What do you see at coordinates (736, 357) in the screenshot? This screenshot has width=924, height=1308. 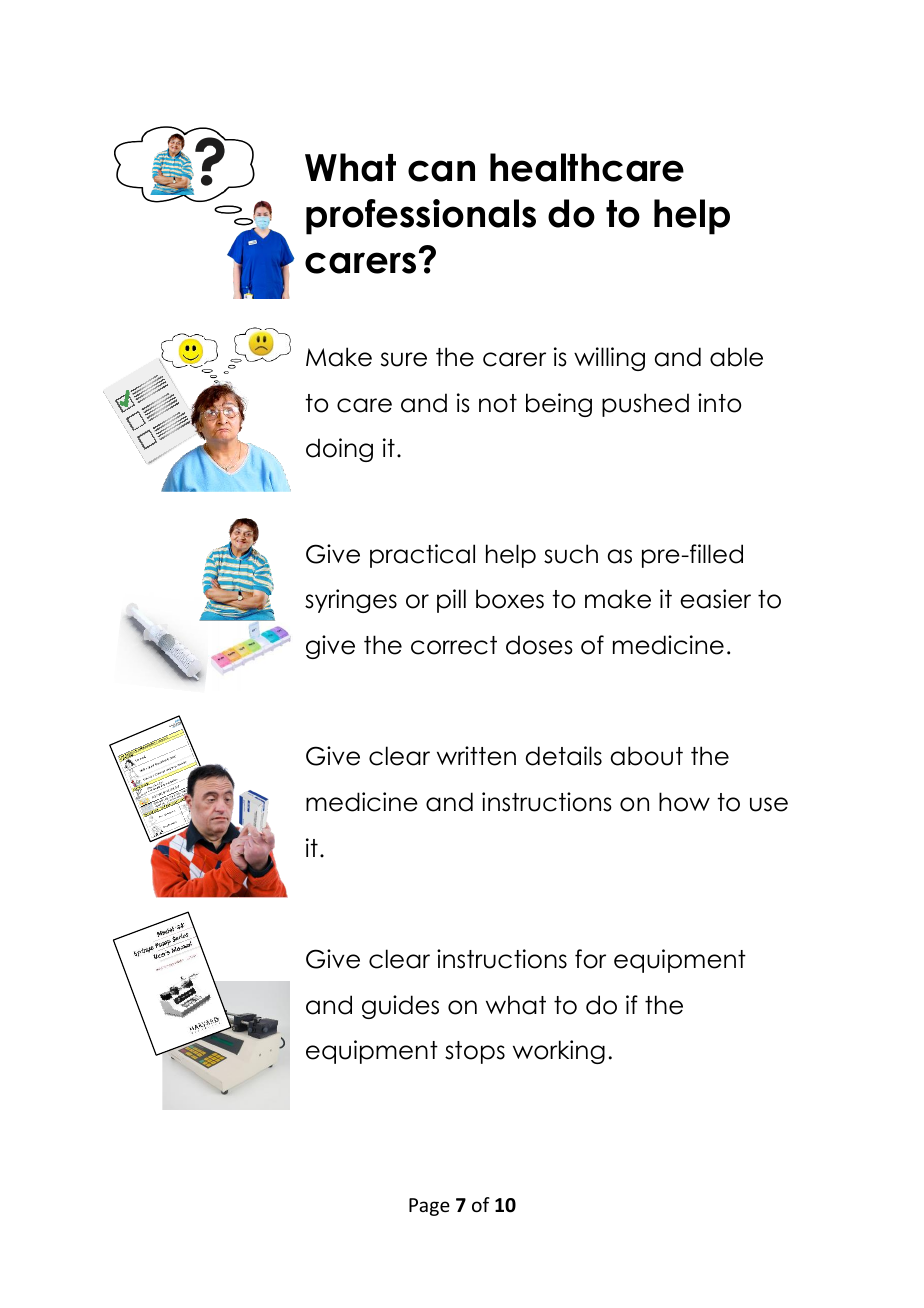 I see `able` at bounding box center [736, 357].
